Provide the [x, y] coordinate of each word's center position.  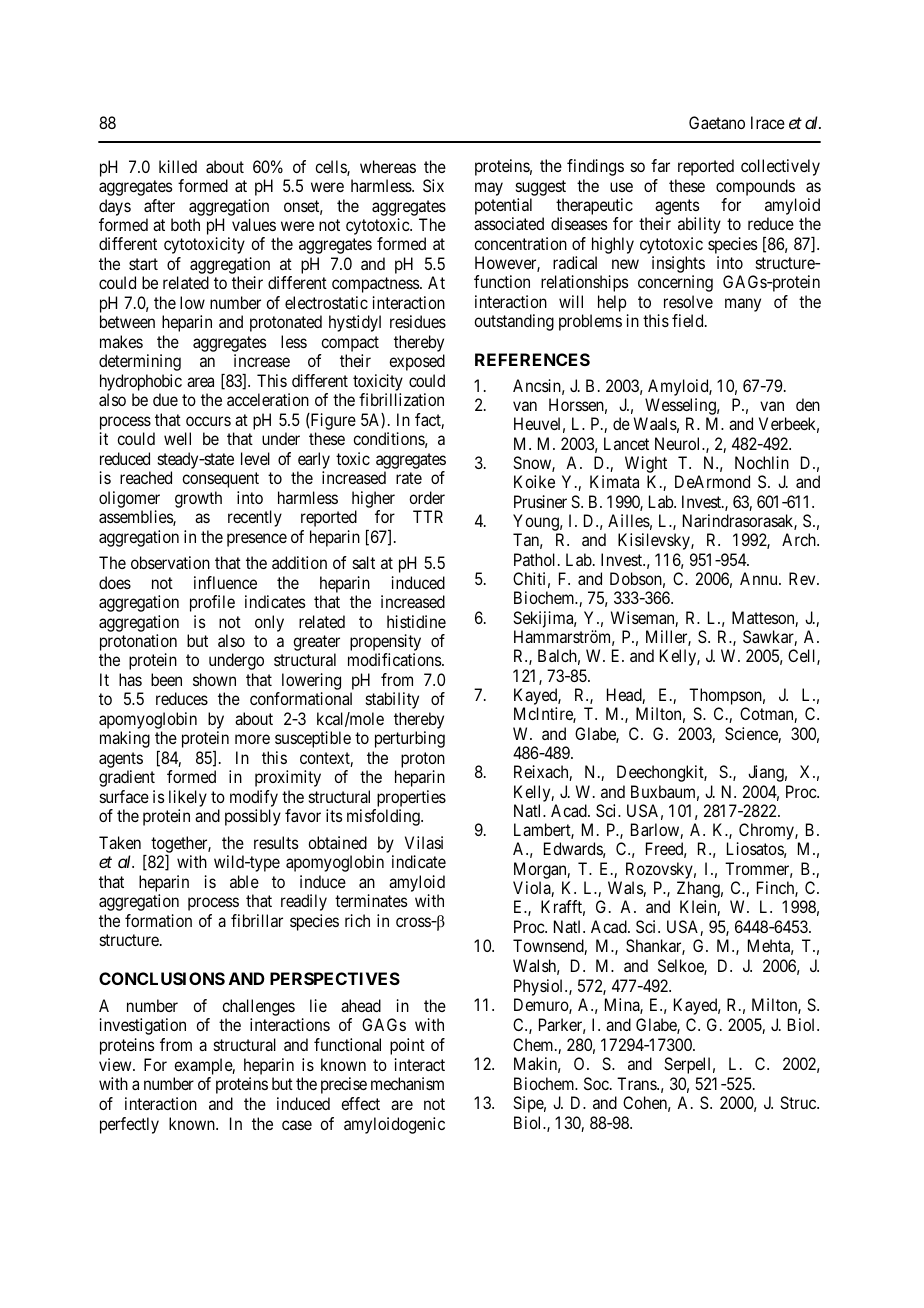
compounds [755, 187]
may [489, 189]
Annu [760, 578]
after [159, 205]
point [407, 1046]
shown [214, 679]
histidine [416, 621]
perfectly [129, 1125]
